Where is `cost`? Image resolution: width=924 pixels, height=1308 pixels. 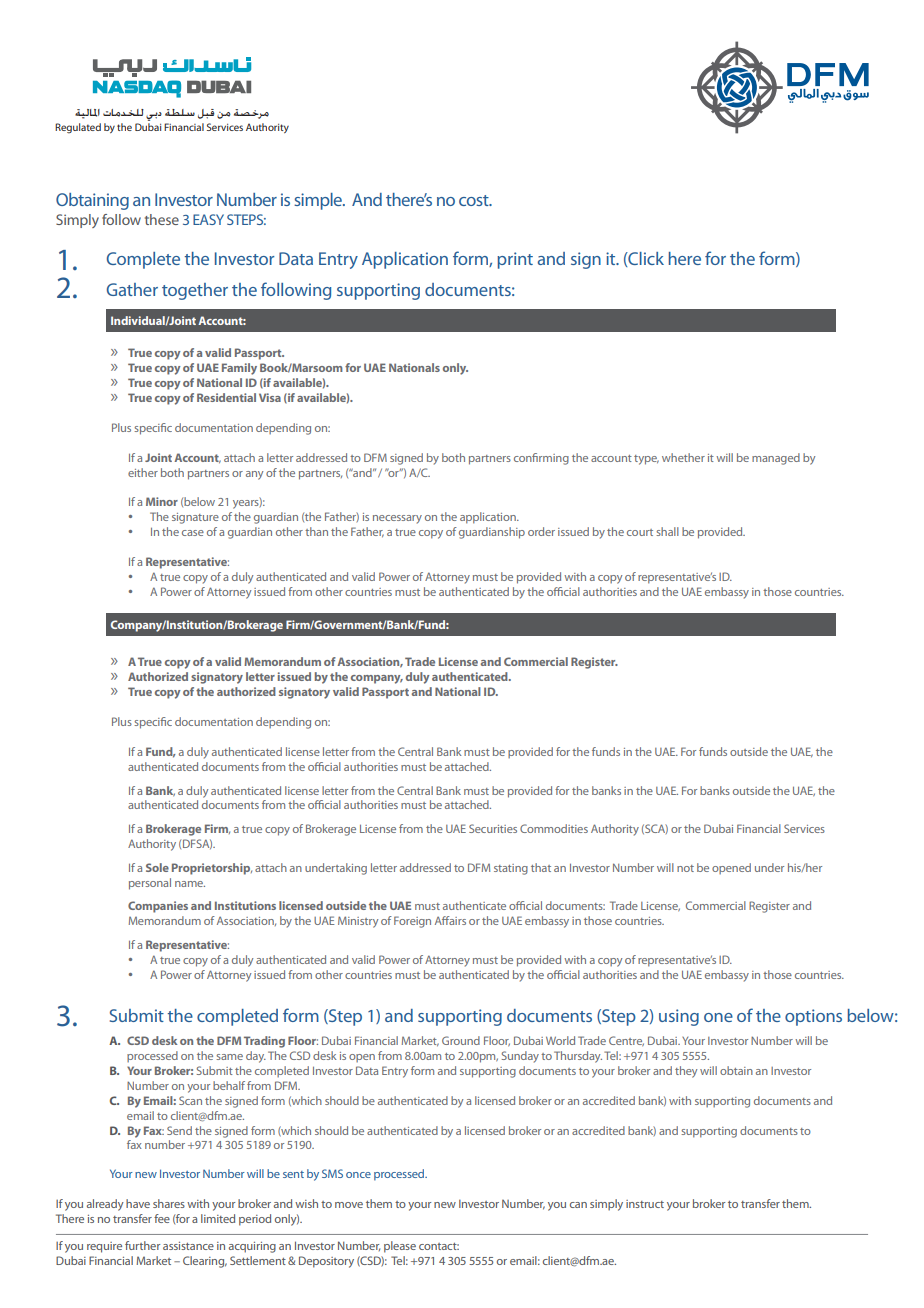 cost is located at coordinates (475, 200).
